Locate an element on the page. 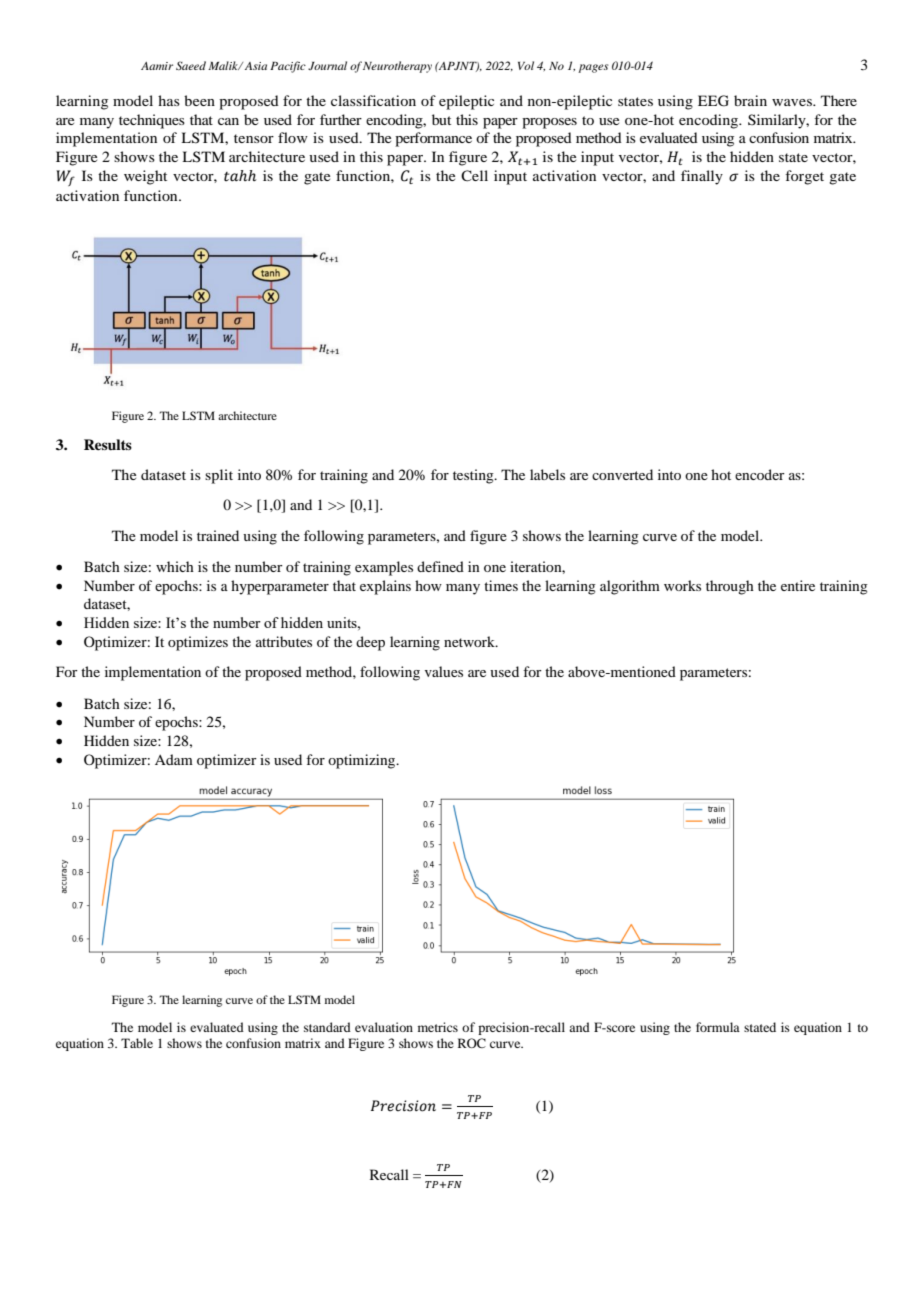 This document has width=924, height=1308. through is located at coordinates (730, 587).
